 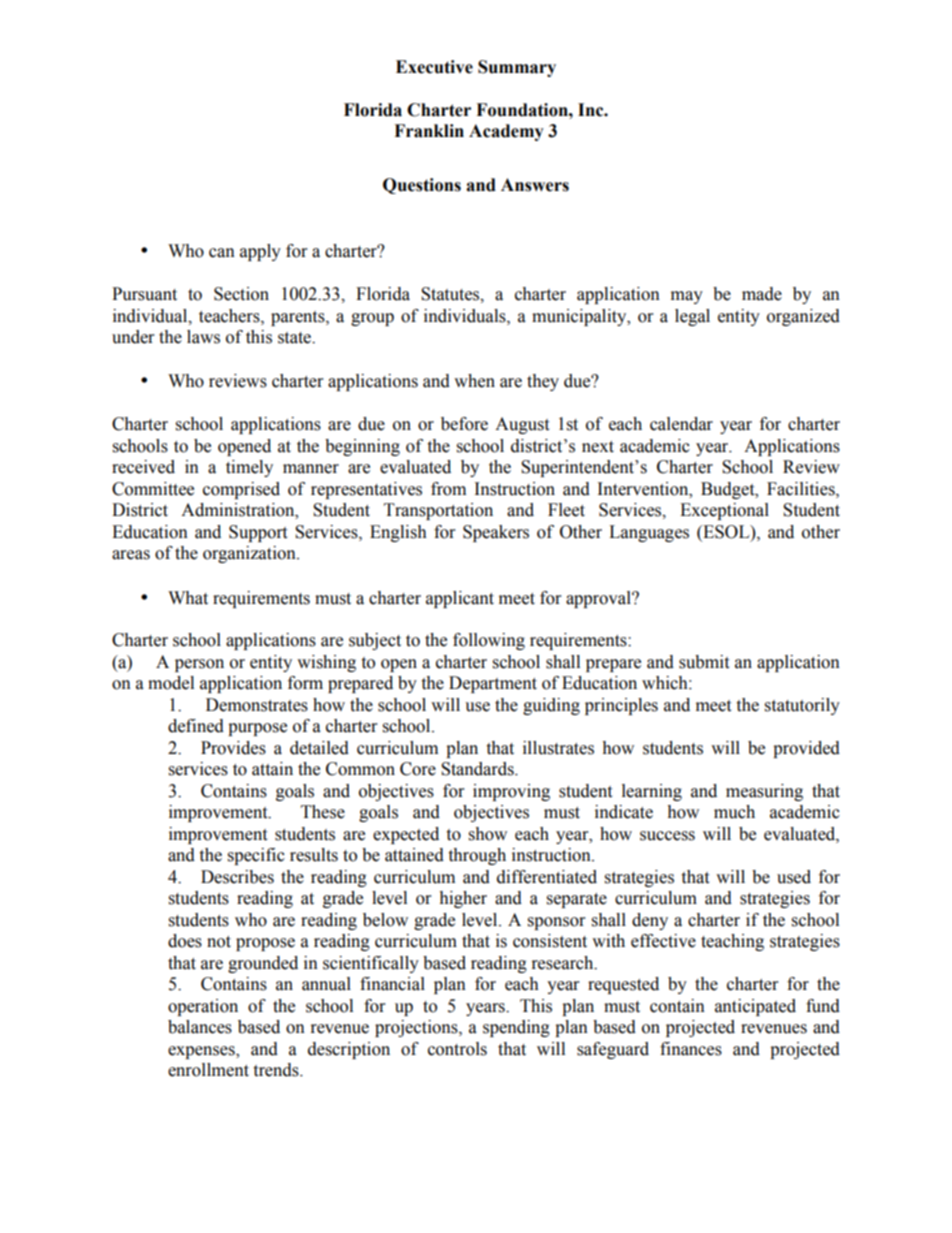 I want to click on improving, so click(x=511, y=792).
